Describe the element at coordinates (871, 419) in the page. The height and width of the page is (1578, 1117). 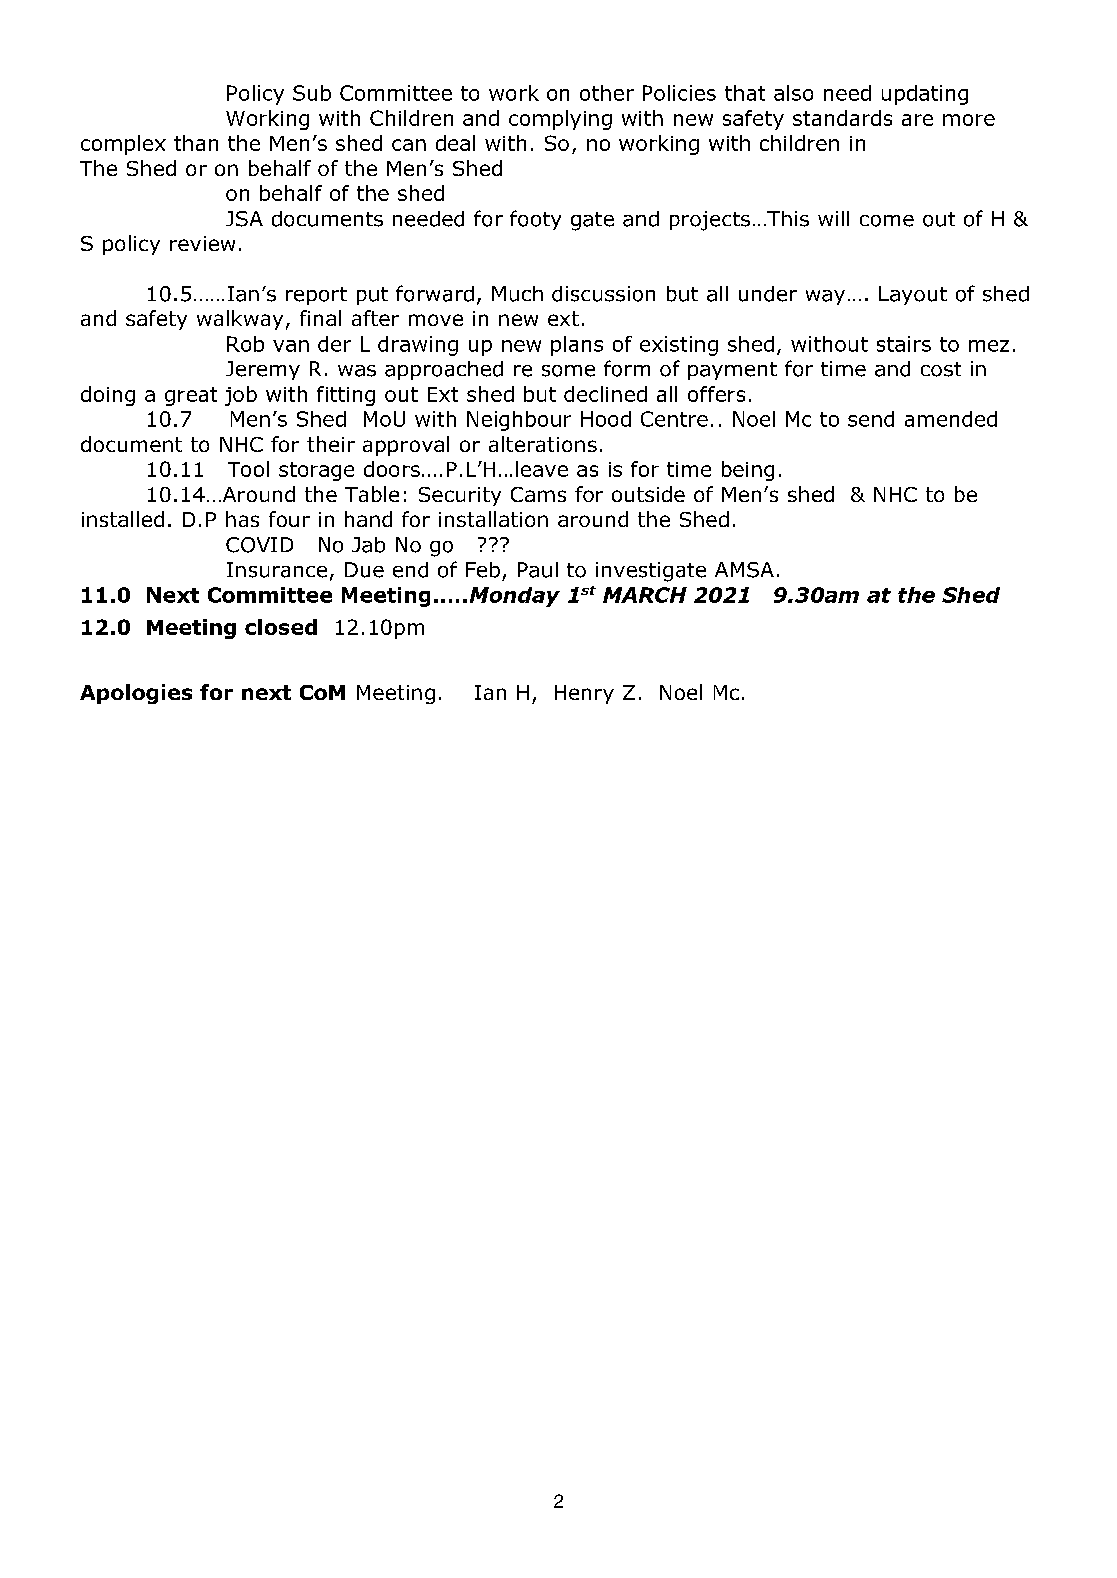
I see `send` at that location.
